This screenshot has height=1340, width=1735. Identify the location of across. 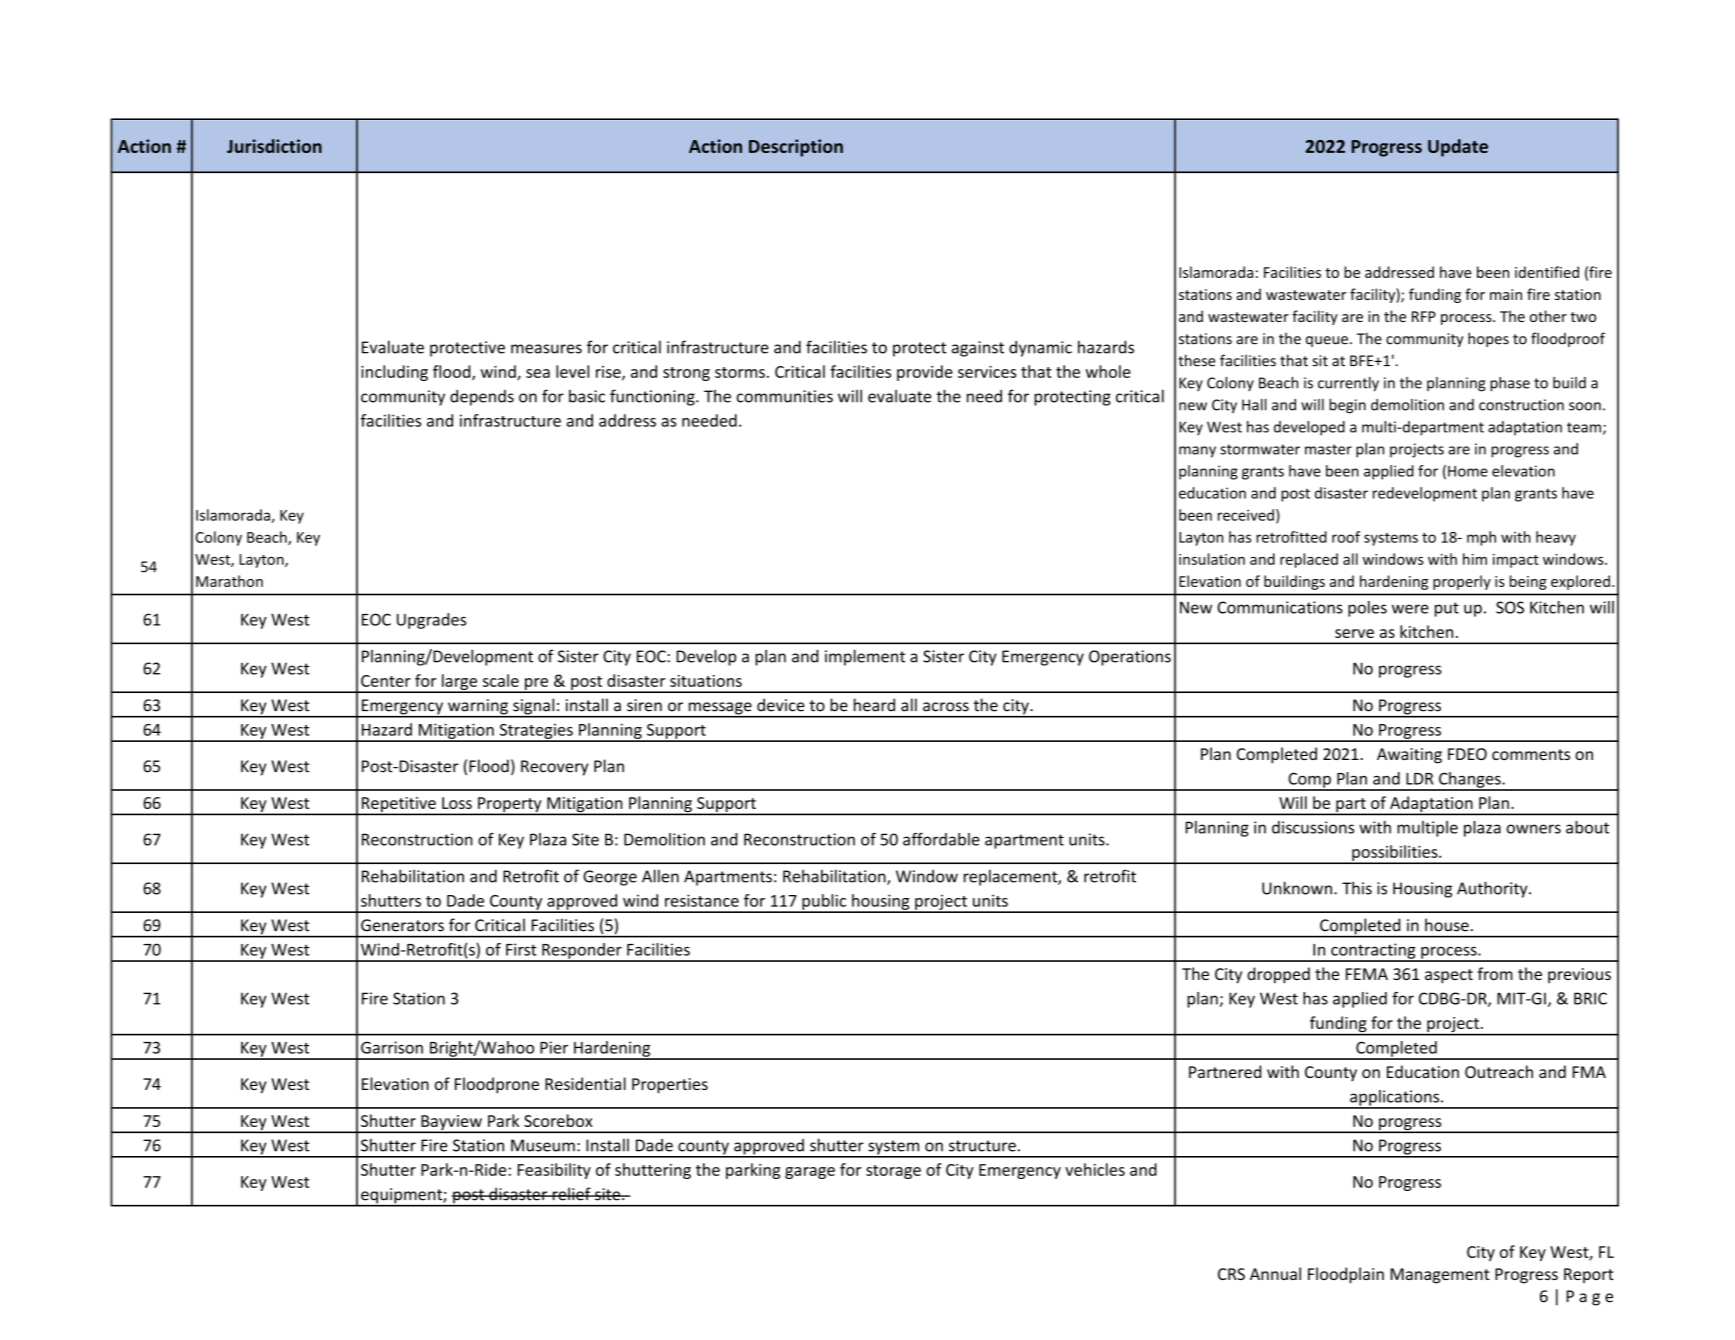
(946, 707).
